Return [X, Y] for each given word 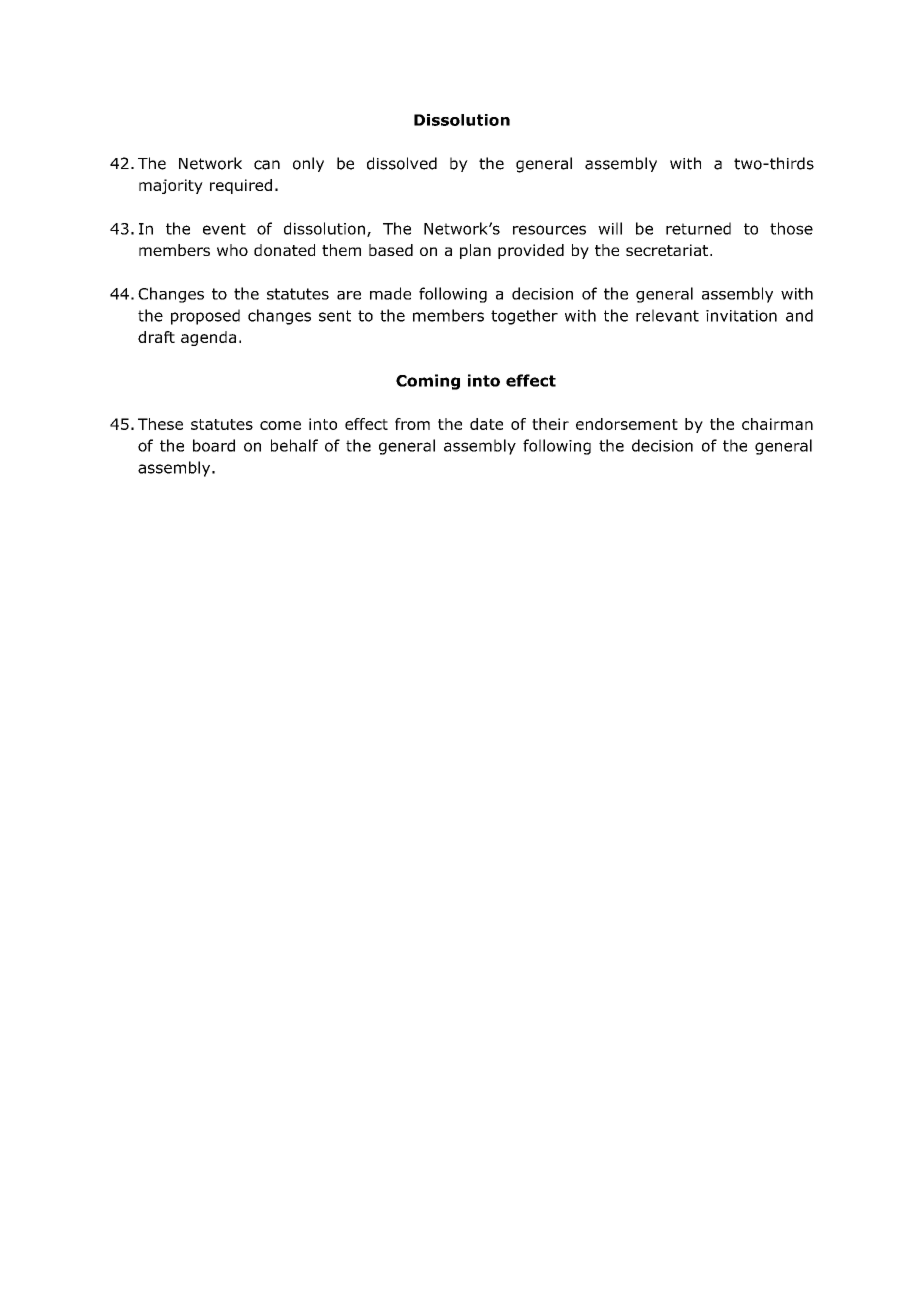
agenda [208, 338]
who [232, 250]
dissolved [402, 163]
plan [475, 251]
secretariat [668, 250]
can [267, 165]
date [486, 424]
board [214, 445]
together [524, 317]
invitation [741, 316]
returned [698, 228]
